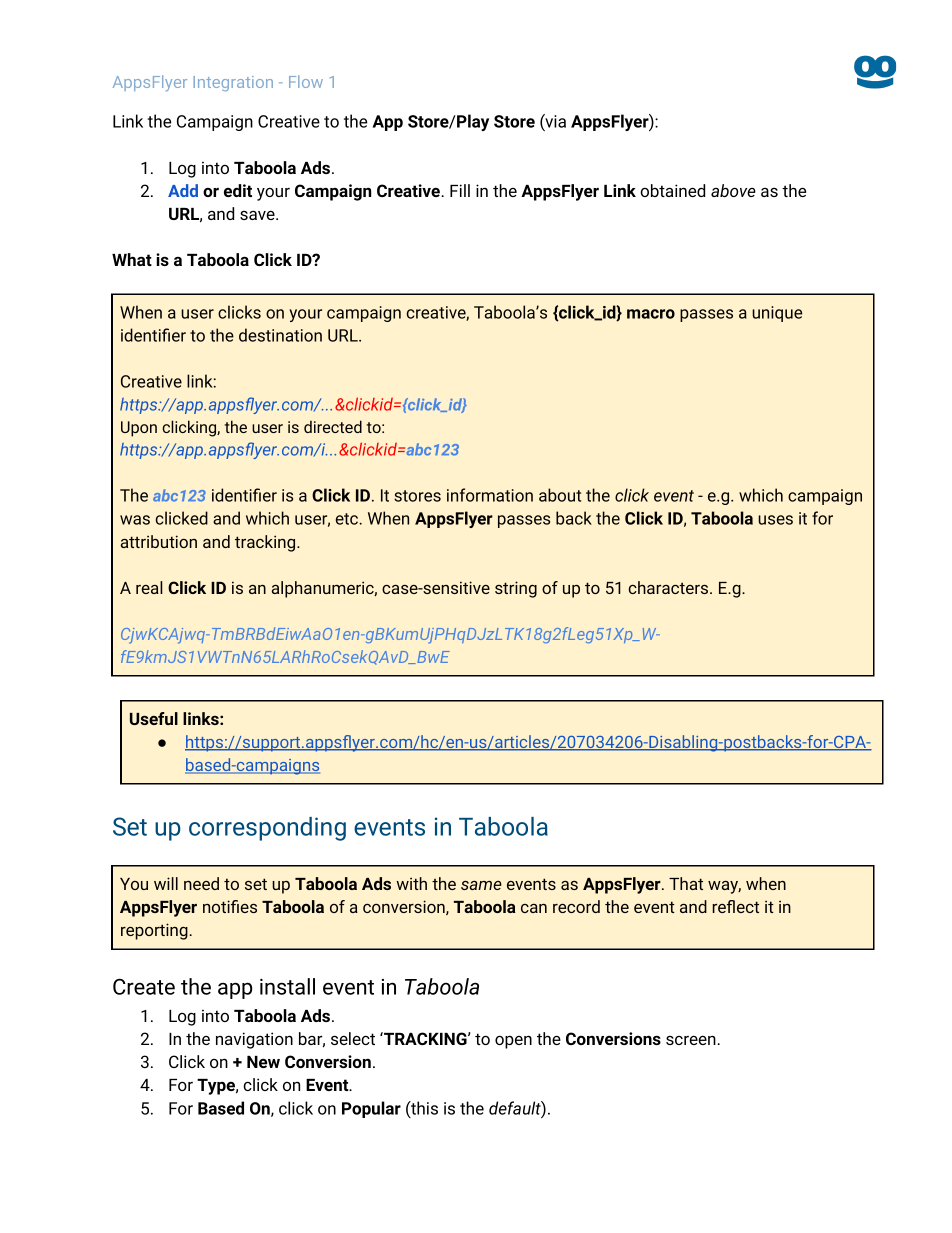 Image resolution: width=952 pixels, height=1233 pixels. What do you see at coordinates (668, 587) in the screenshot?
I see `characters` at bounding box center [668, 587].
